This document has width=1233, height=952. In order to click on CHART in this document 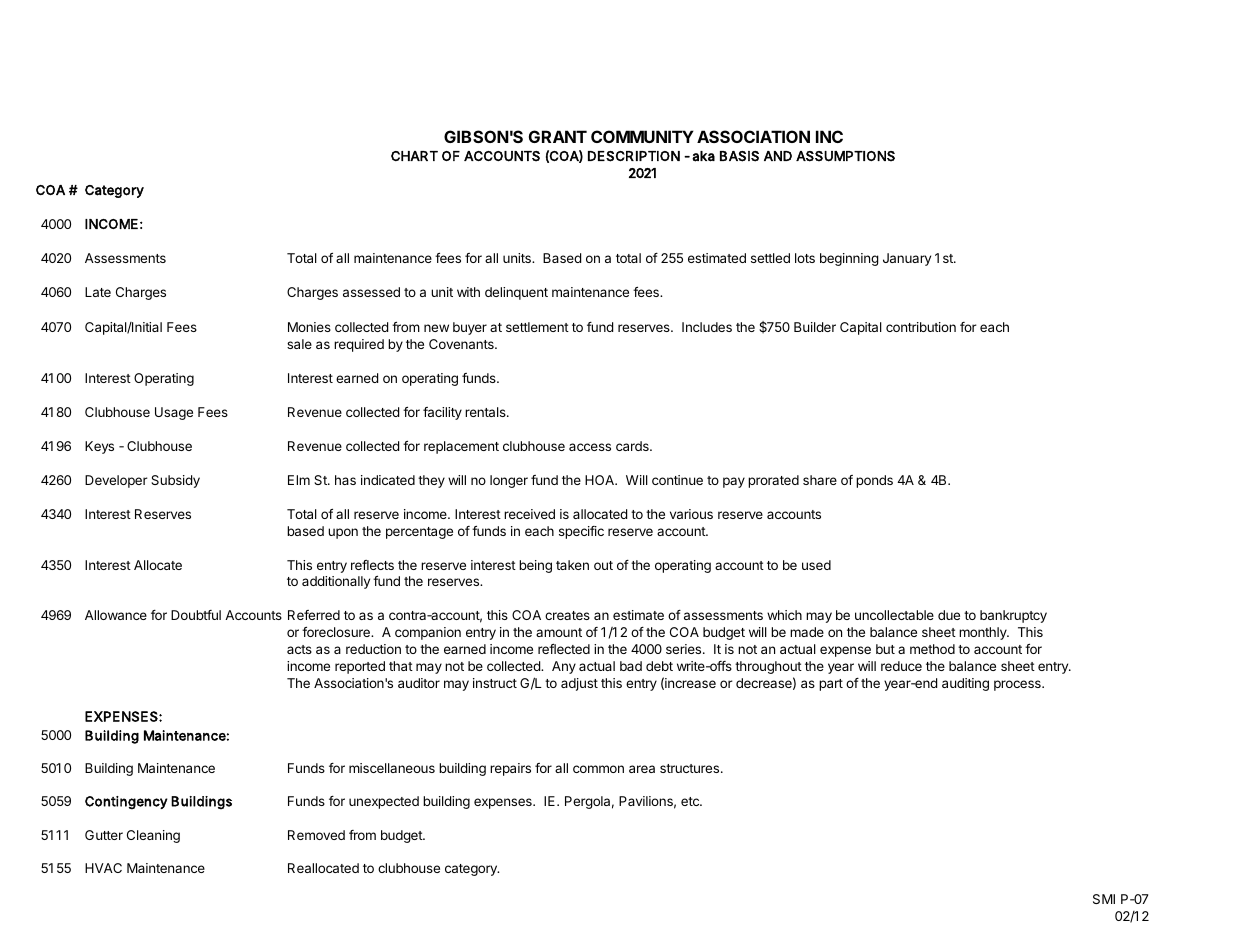, I will do `click(414, 156)`.
